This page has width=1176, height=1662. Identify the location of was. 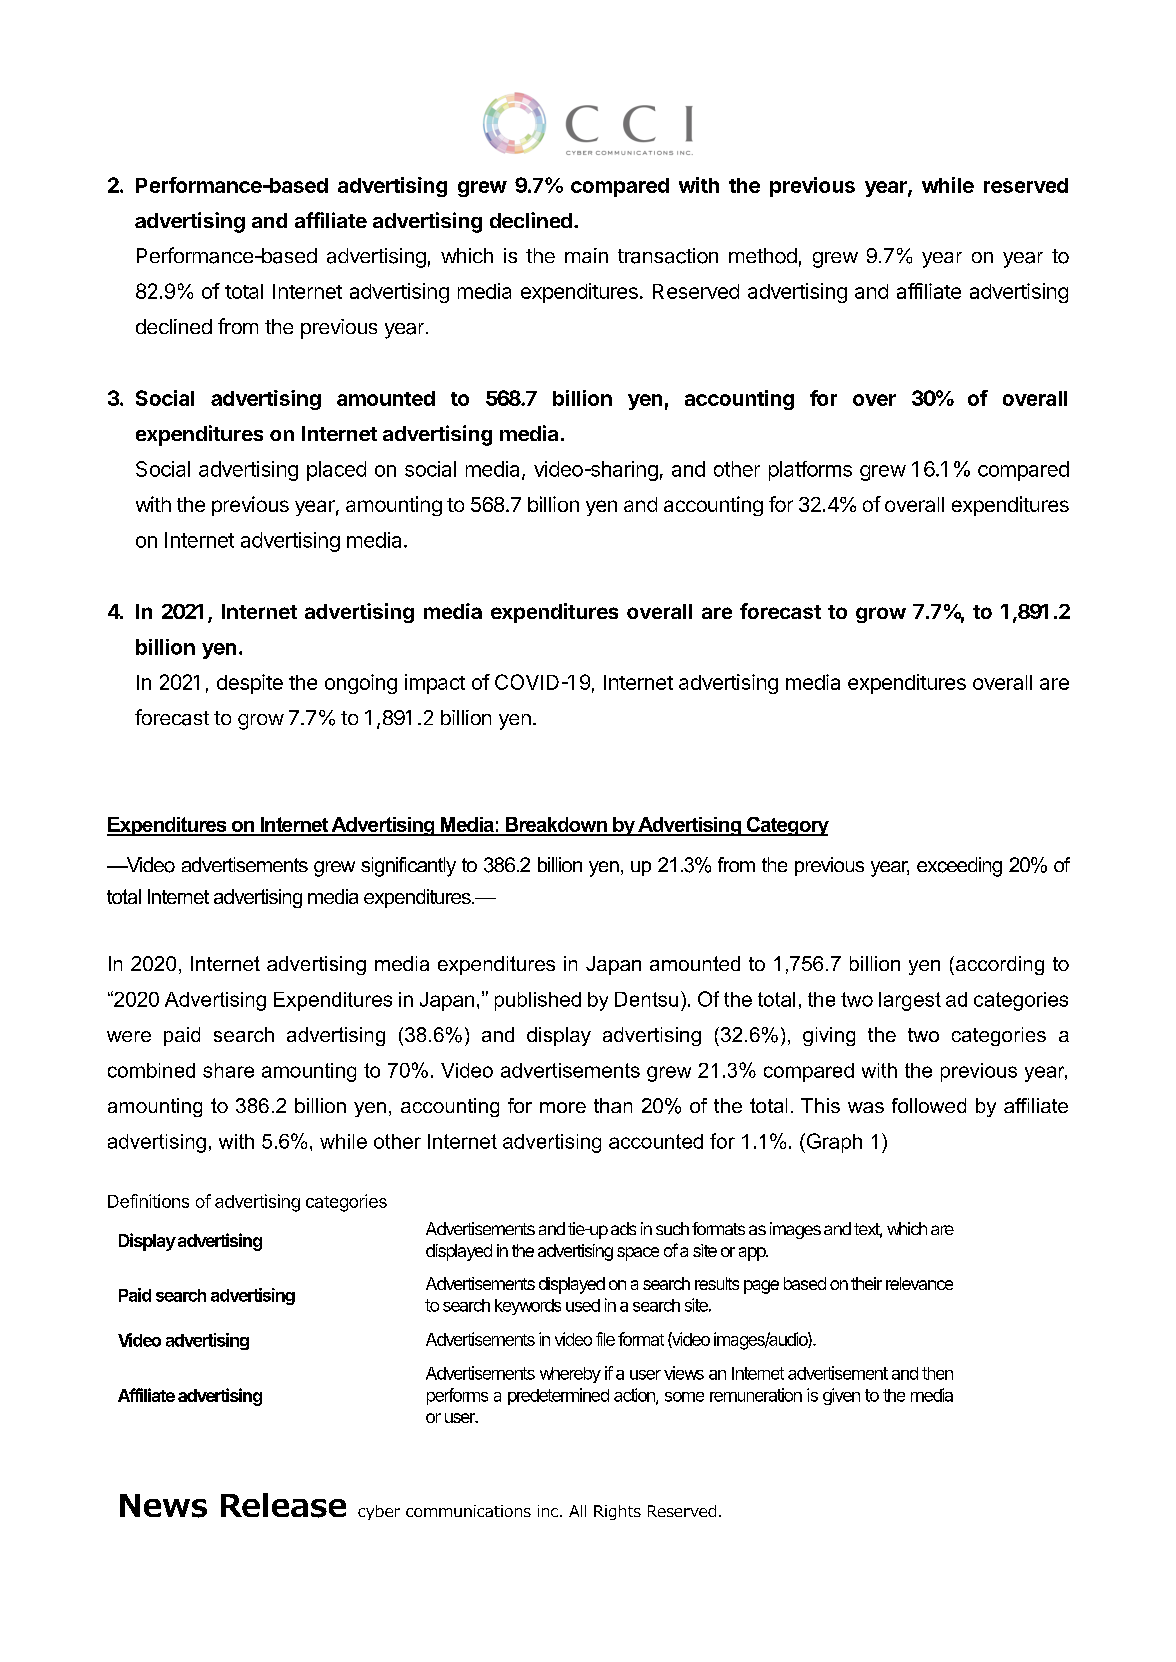
(866, 1107).
